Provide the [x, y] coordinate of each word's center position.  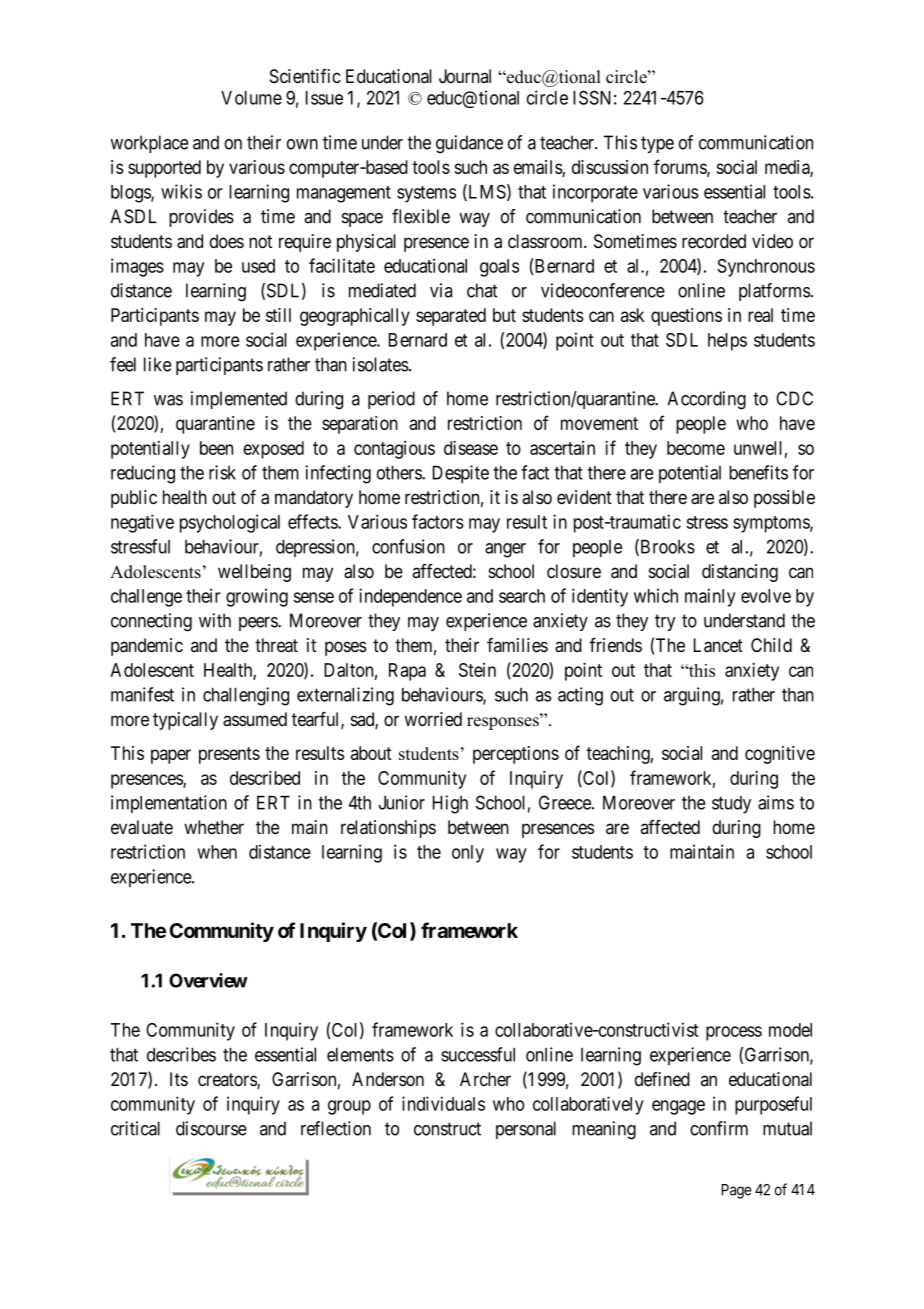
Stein [477, 670]
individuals [443, 1103]
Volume [251, 98]
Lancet [718, 645]
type [657, 144]
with [215, 620]
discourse [211, 1128]
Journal [465, 76]
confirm [719, 1128]
